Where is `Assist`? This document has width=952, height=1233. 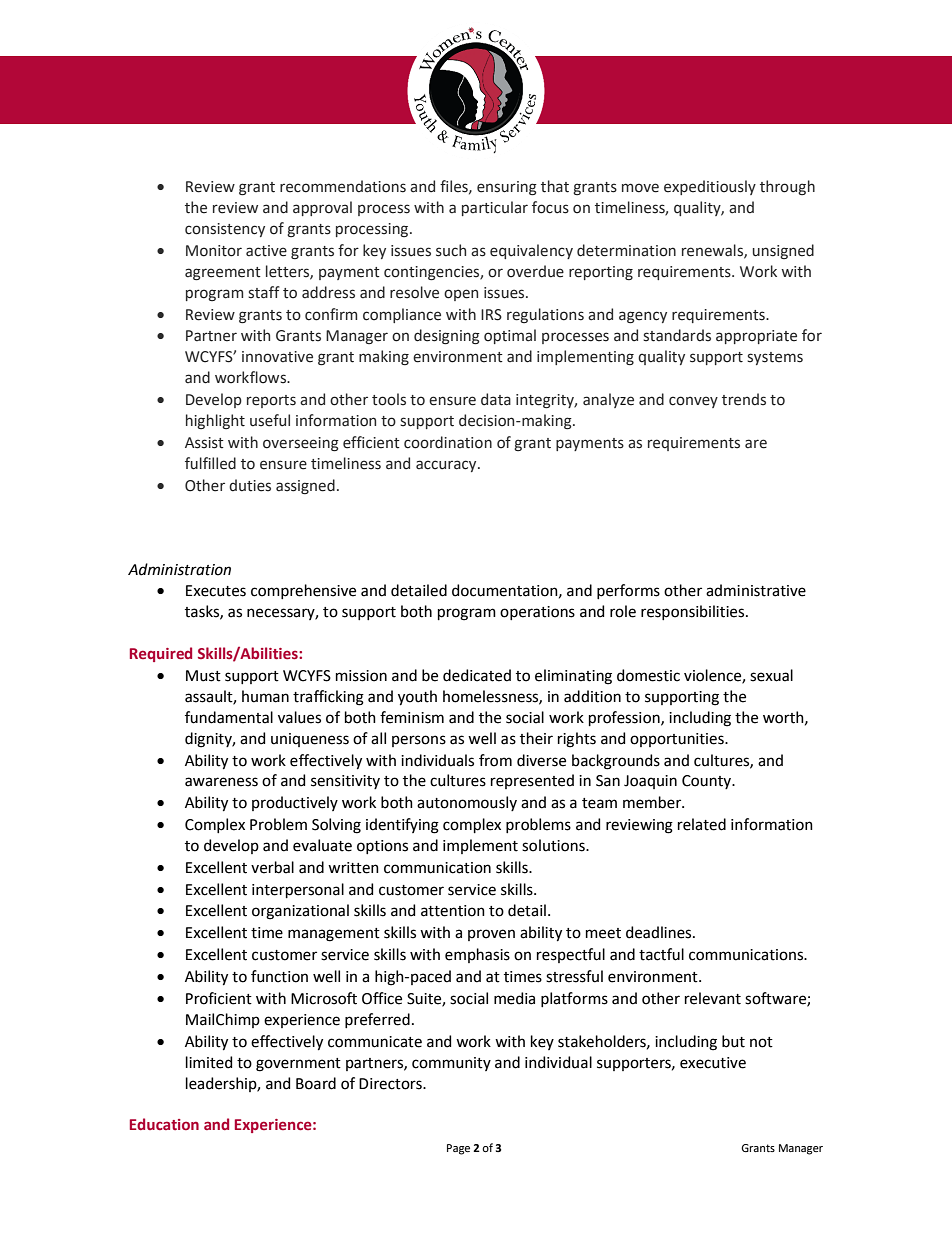 Assist is located at coordinates (204, 443).
